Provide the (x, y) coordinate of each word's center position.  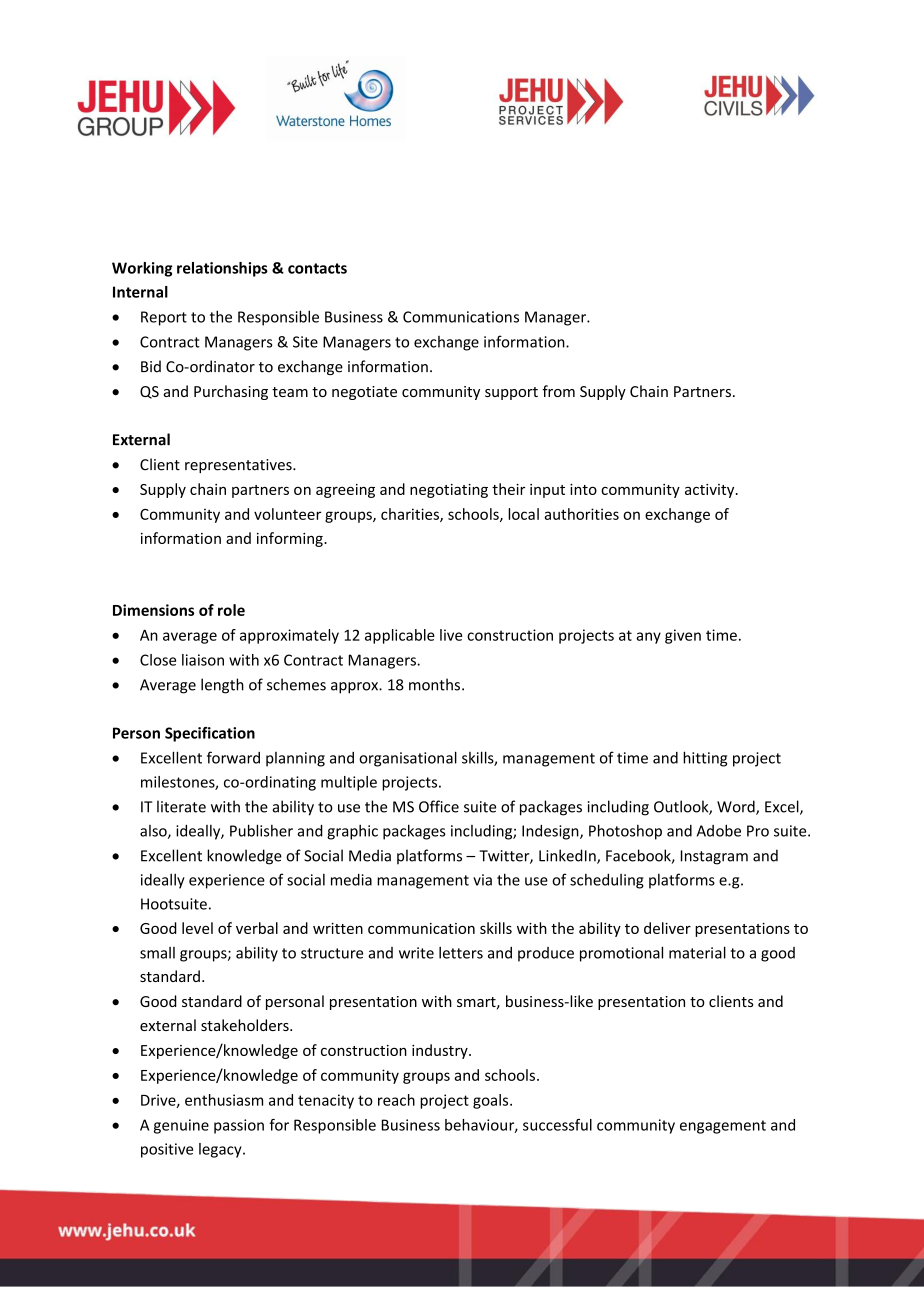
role (231, 610)
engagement (723, 1127)
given (683, 636)
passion (239, 1126)
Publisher (261, 830)
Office (439, 806)
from (558, 391)
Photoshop (625, 832)
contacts (317, 268)
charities (411, 515)
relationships (222, 269)
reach (396, 1100)
